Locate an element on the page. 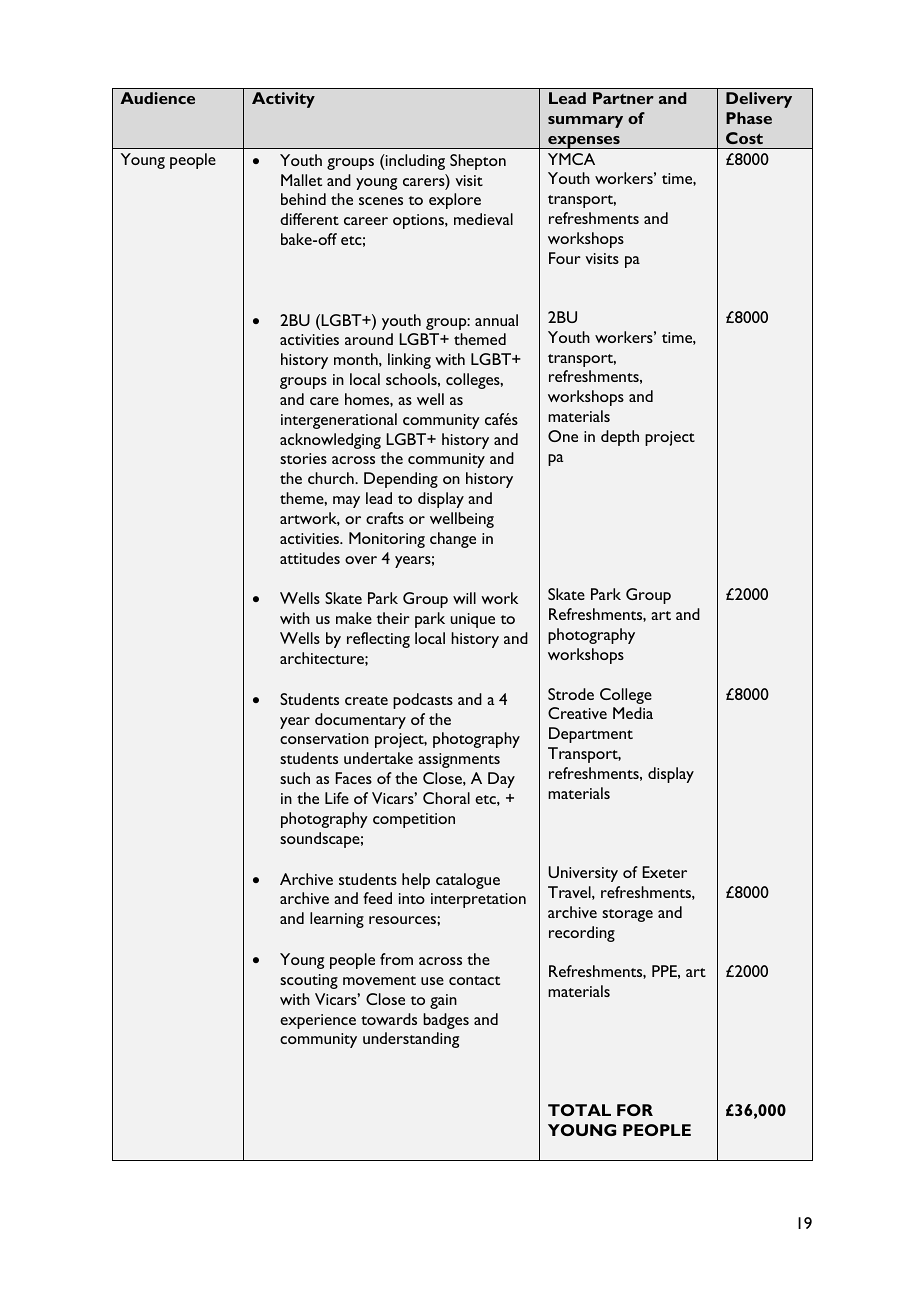 The width and height of the page is (924, 1308). intergenerational is located at coordinates (339, 421).
